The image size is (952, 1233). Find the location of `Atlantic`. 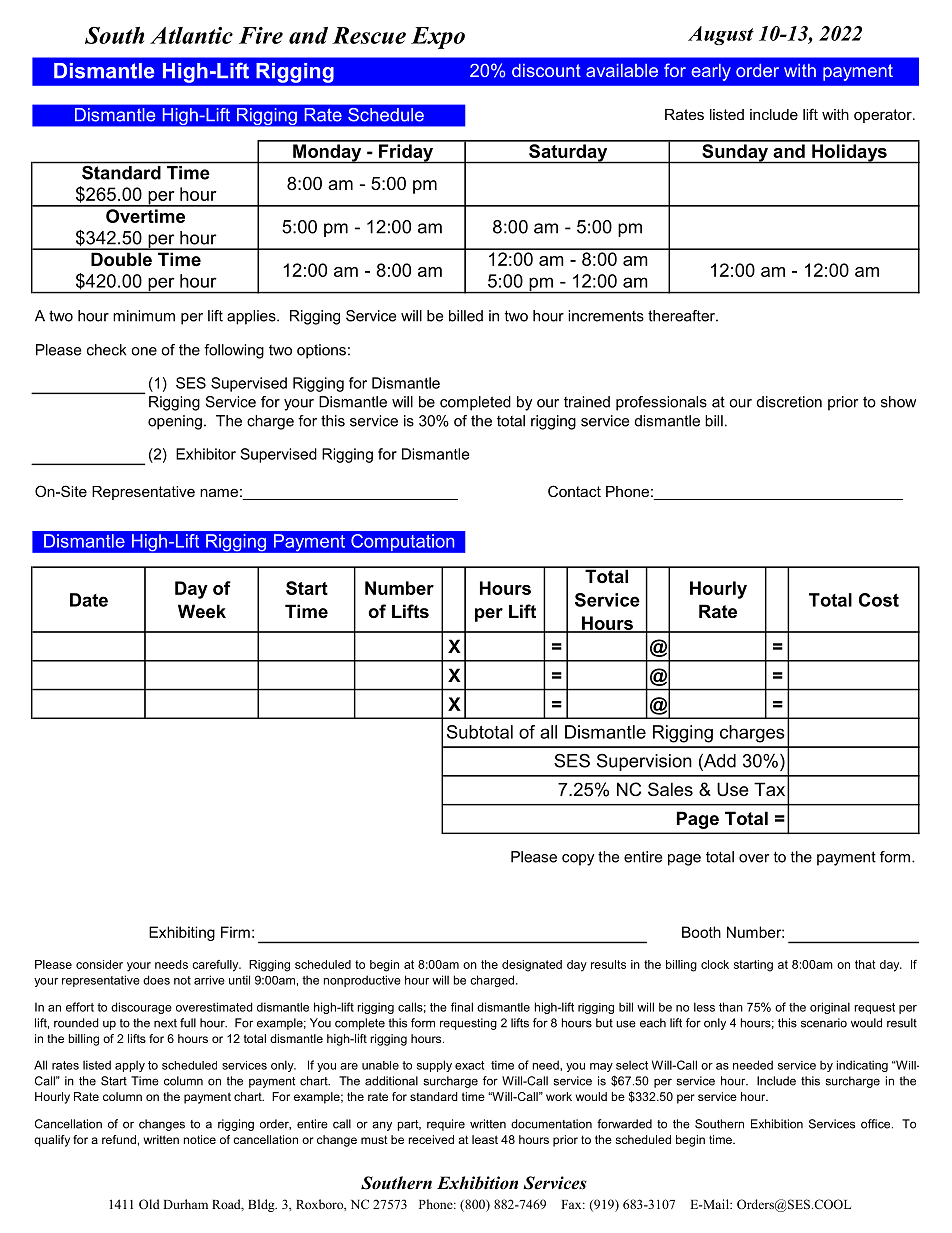

Atlantic is located at coordinates (191, 35).
